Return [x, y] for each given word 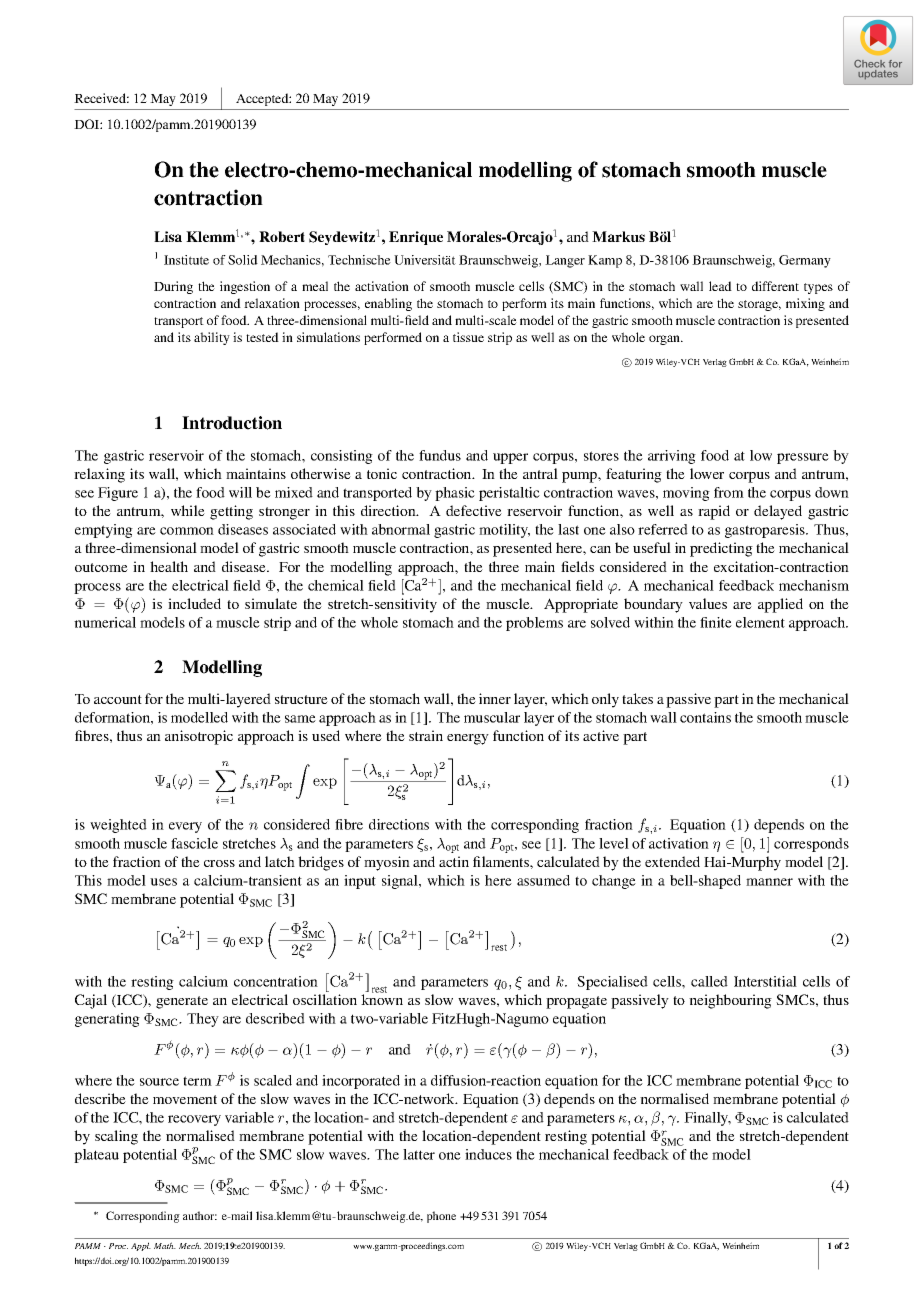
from [729, 492]
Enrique [416, 238]
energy [468, 739]
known [382, 998]
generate [182, 1002]
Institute [186, 260]
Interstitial [765, 981]
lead [720, 286]
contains [705, 717]
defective [474, 510]
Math [165, 1245]
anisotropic [199, 737]
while [188, 510]
